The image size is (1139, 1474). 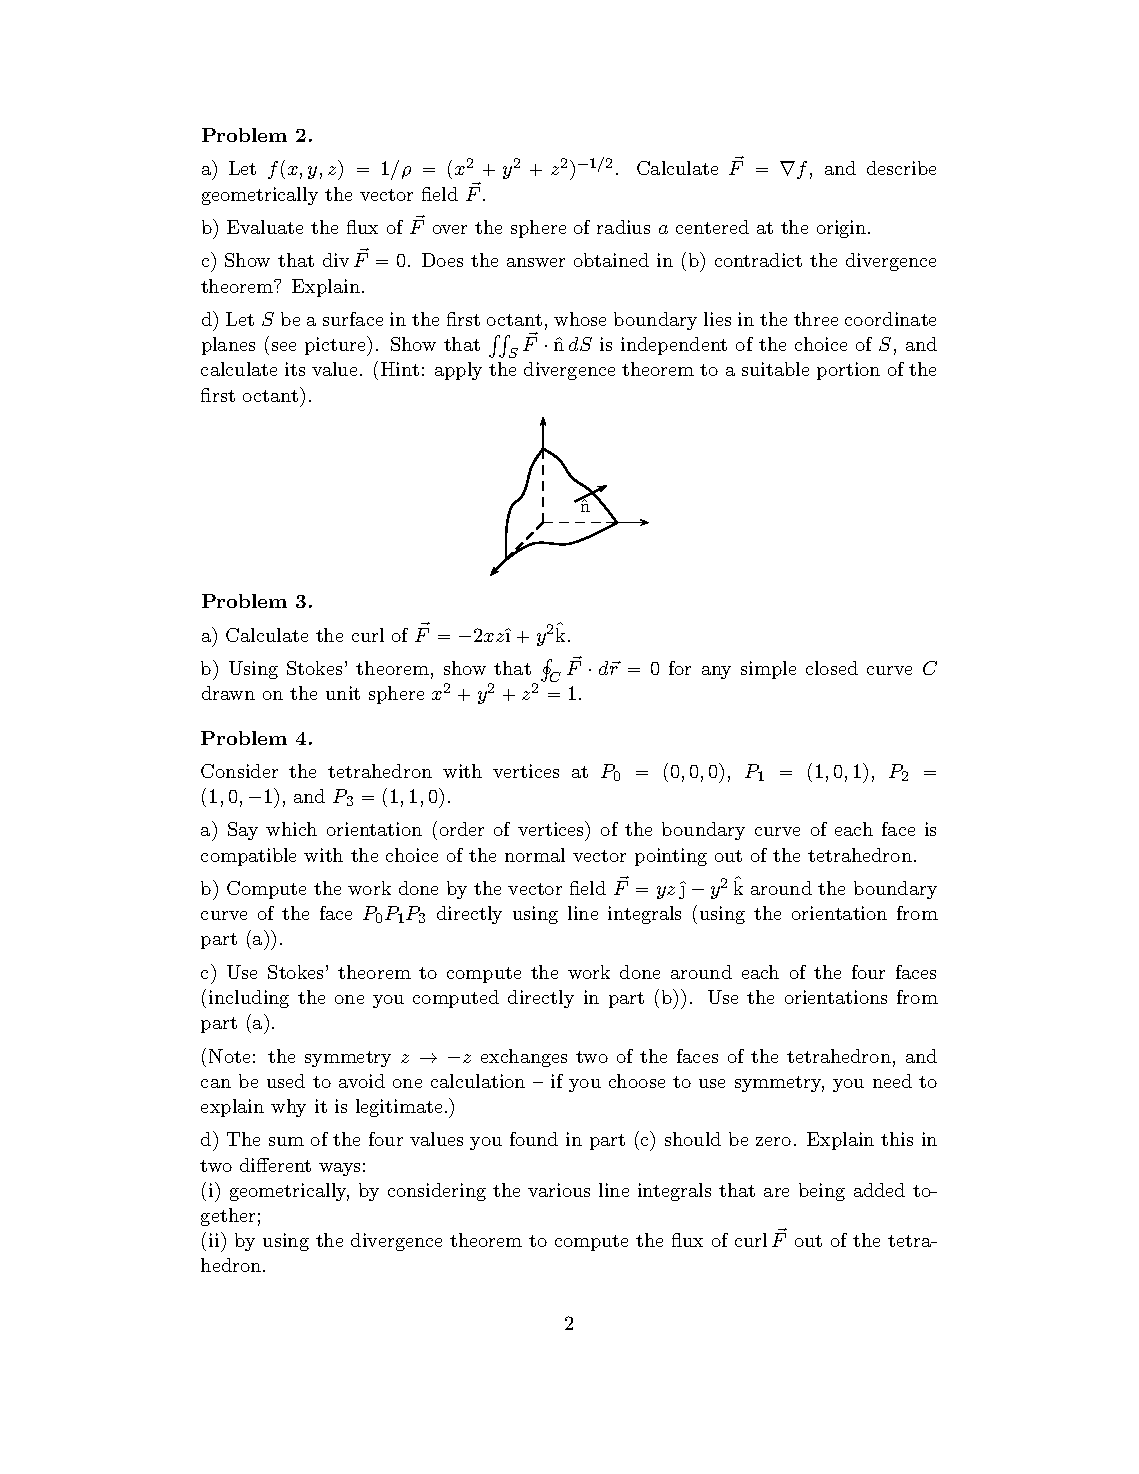 I want to click on various, so click(x=559, y=1190).
